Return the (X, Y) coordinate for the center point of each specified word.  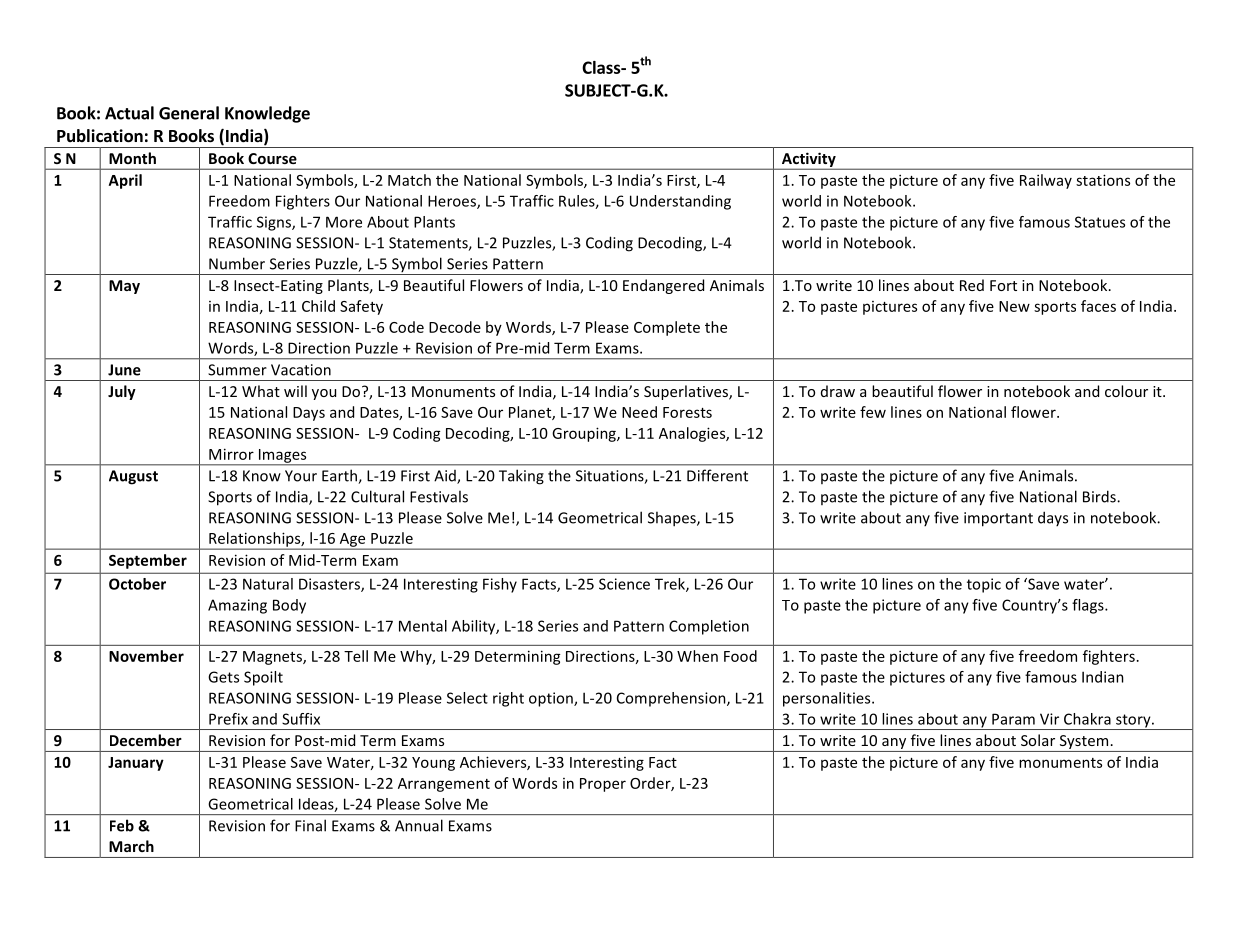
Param (1013, 719)
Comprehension (672, 699)
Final (310, 825)
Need (639, 412)
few (873, 412)
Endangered (663, 286)
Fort (1003, 285)
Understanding (680, 202)
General (189, 113)
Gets (223, 677)
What (261, 391)
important (998, 519)
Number (237, 263)
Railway (1046, 181)
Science (624, 584)
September (148, 561)
